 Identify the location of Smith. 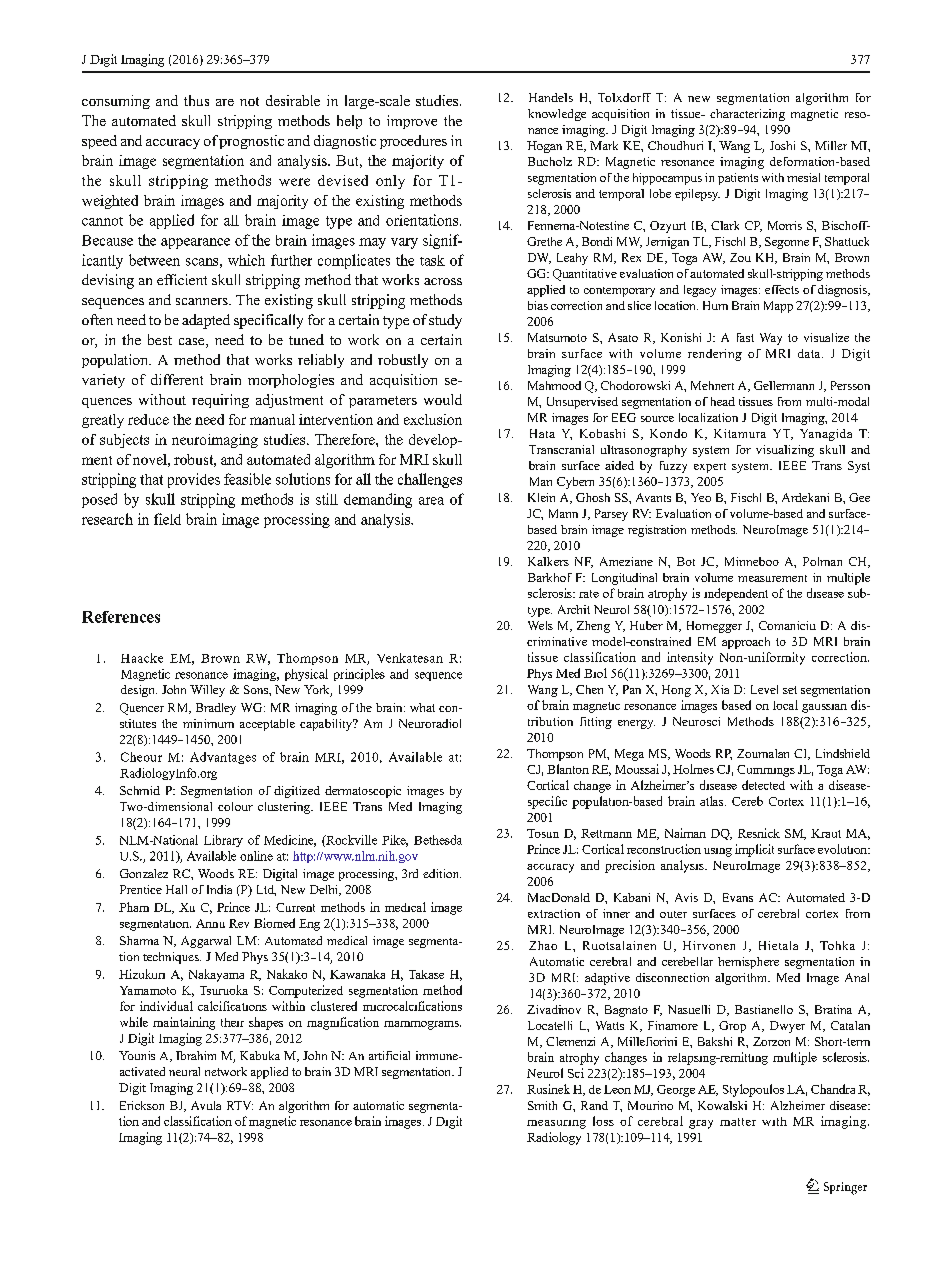
(542, 1105).
